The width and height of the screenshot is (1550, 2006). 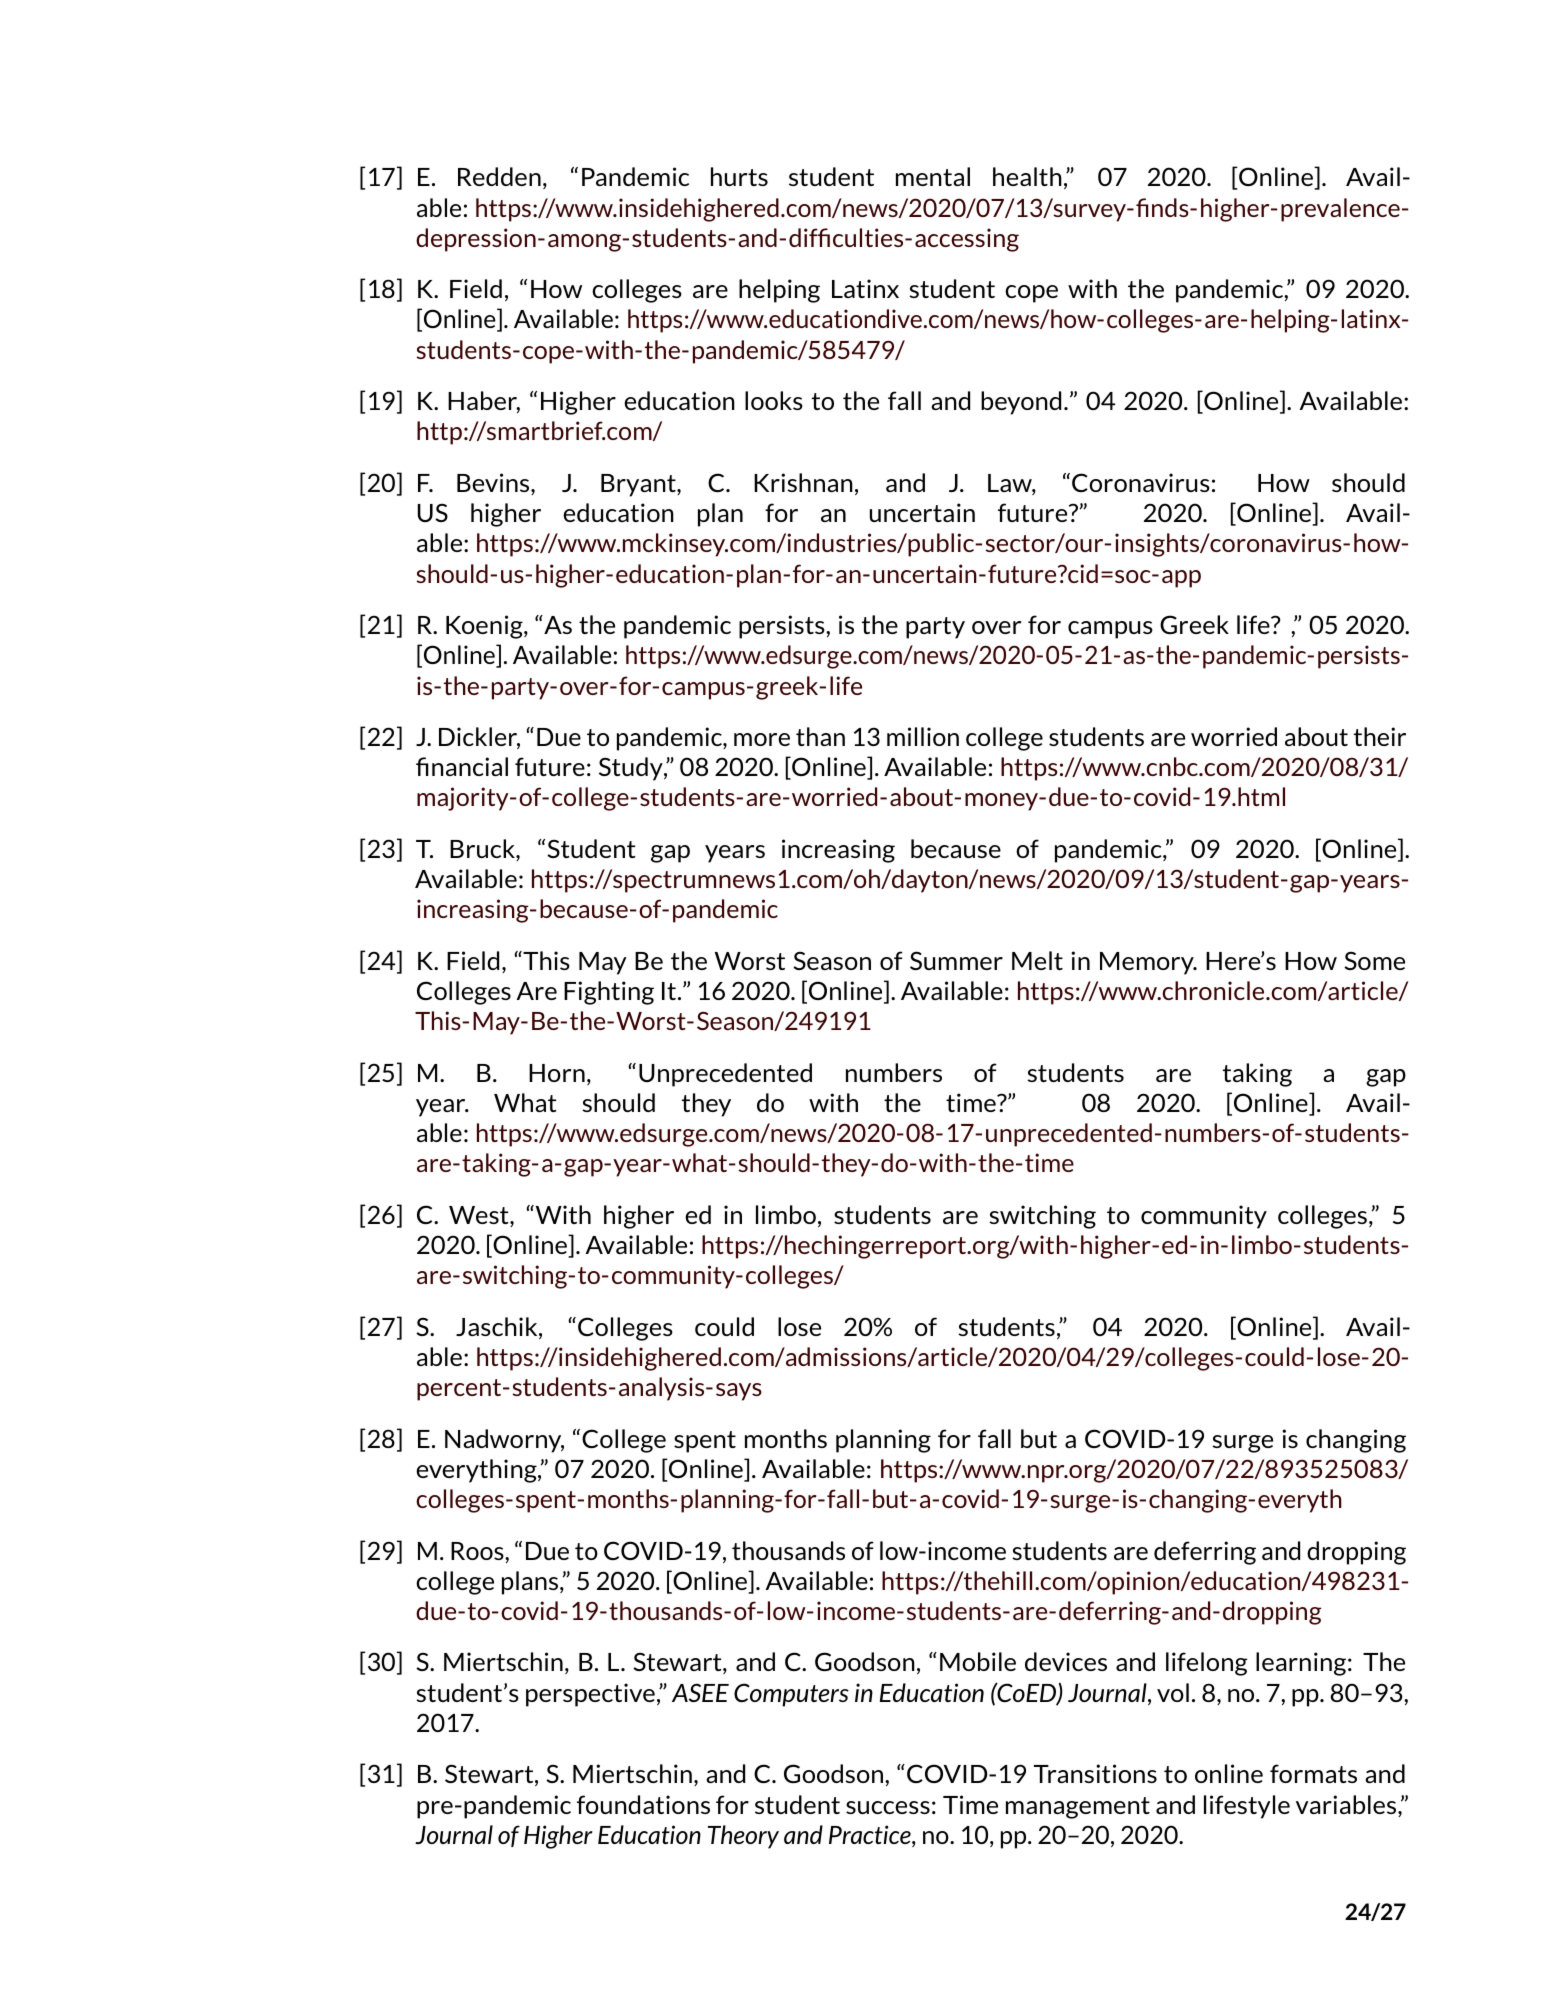 What do you see at coordinates (1374, 960) in the screenshot?
I see `Some` at bounding box center [1374, 960].
